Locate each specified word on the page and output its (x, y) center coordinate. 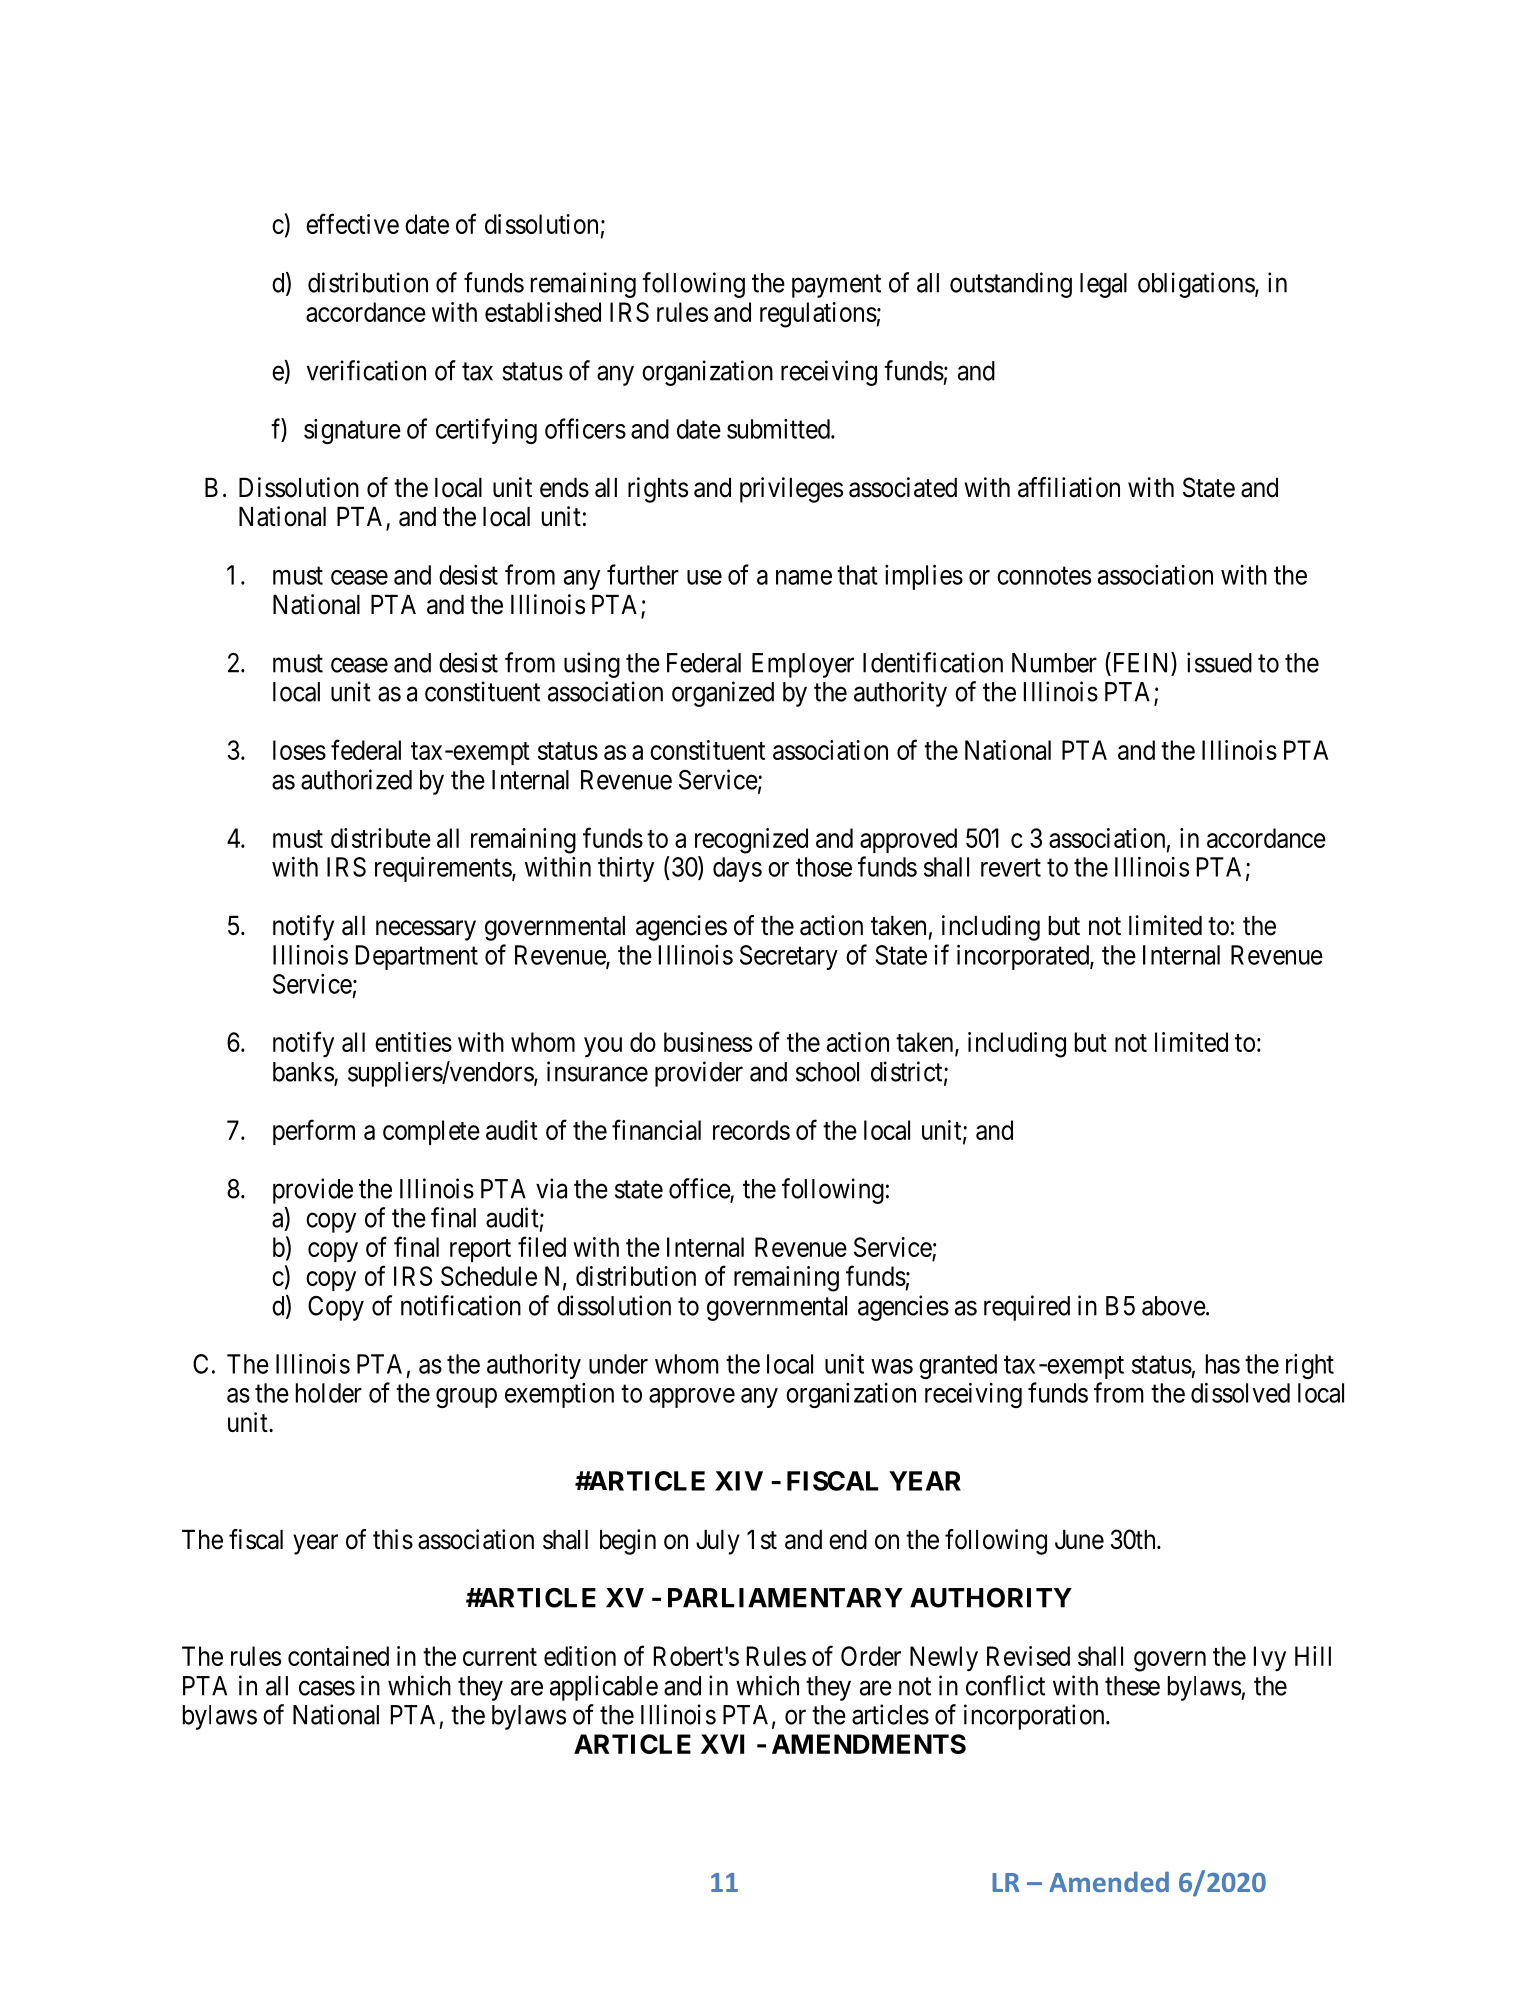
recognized (751, 841)
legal (1103, 285)
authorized (356, 779)
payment (836, 286)
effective (352, 223)
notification (461, 1305)
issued (1219, 662)
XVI (722, 1744)
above (1174, 1306)
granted (958, 1366)
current (500, 1657)
